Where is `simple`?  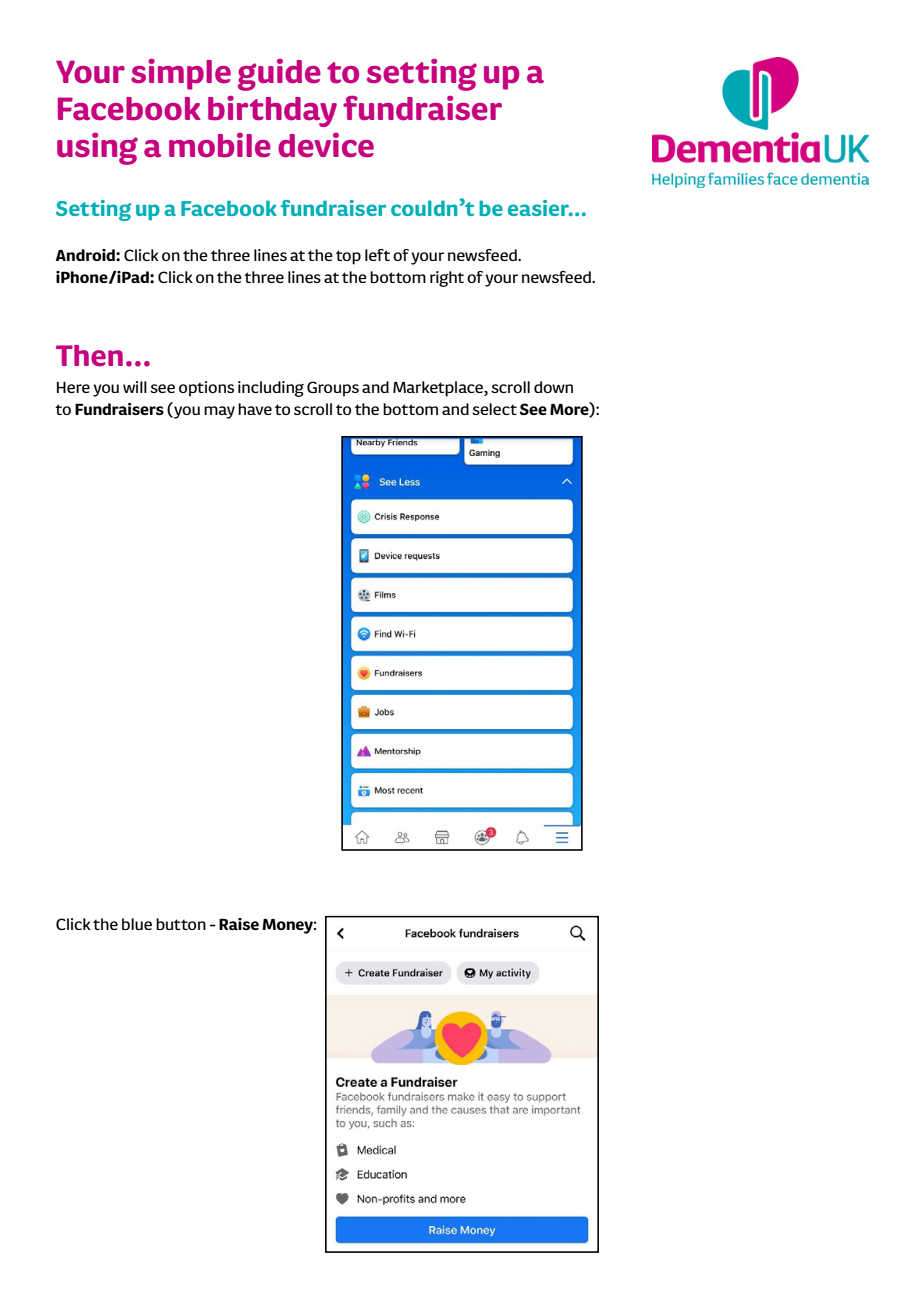
simple is located at coordinates (181, 74).
